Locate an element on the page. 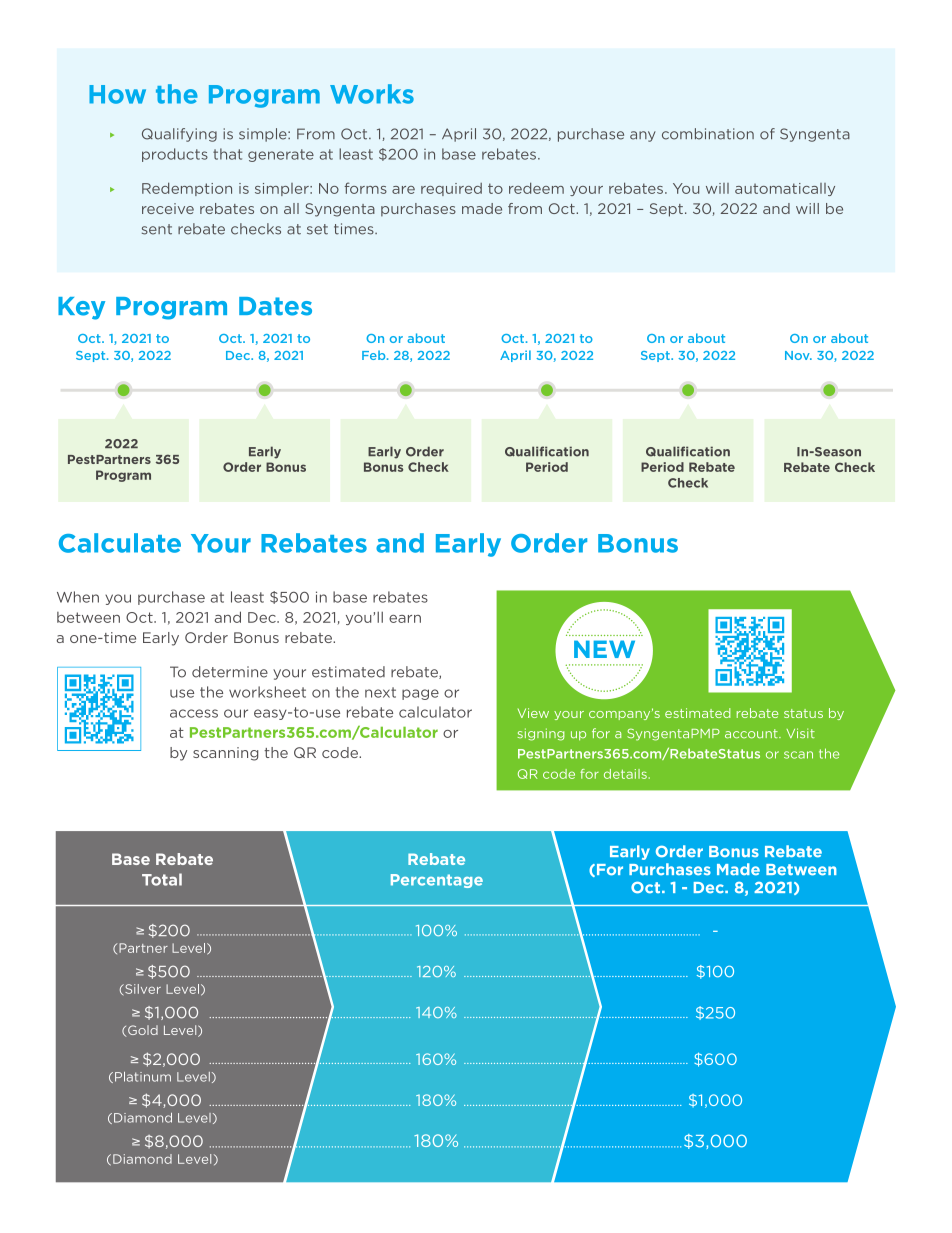 The width and height of the document is (952, 1233). Qualifying is located at coordinates (179, 135).
